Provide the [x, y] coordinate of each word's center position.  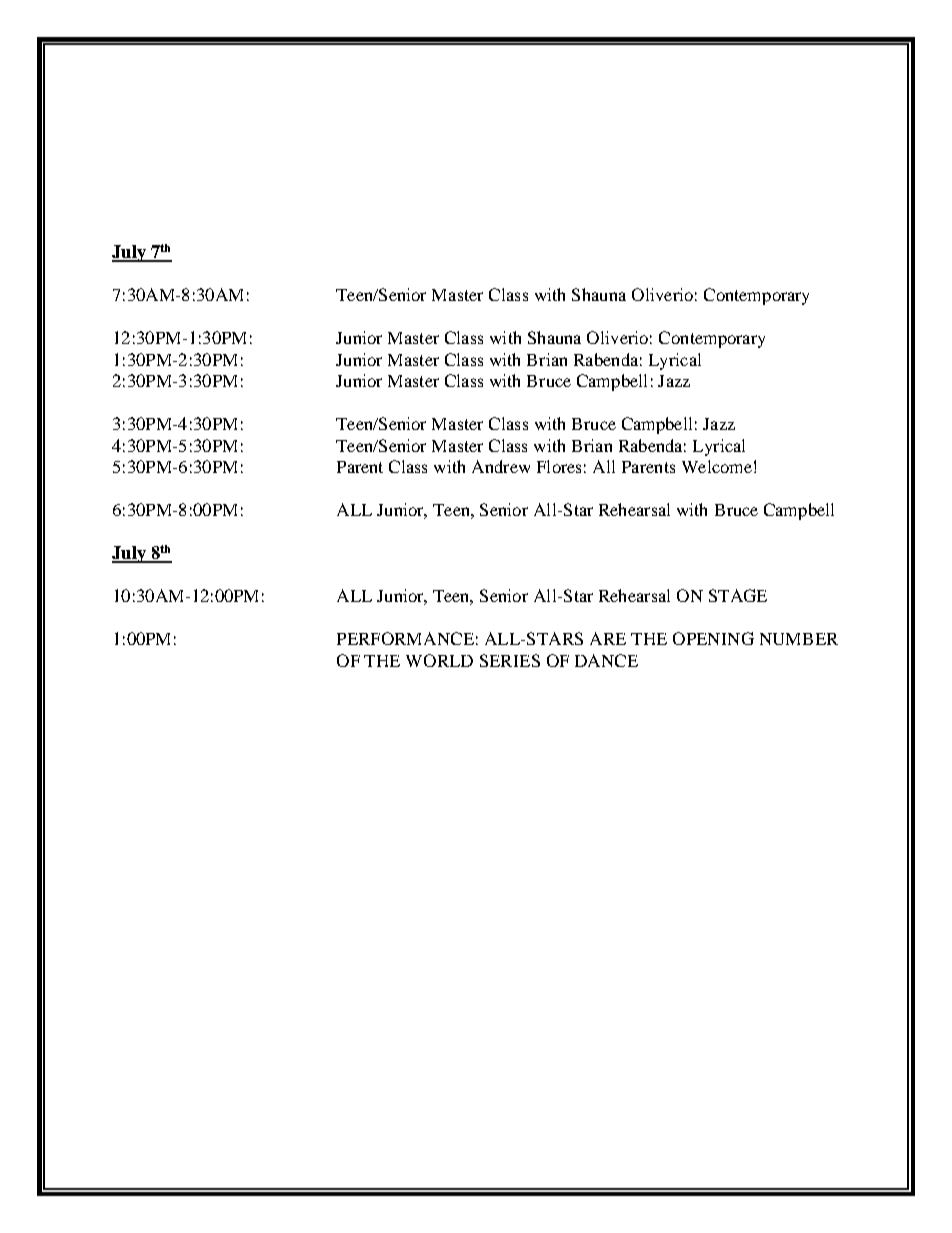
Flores [559, 466]
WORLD [439, 660]
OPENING [713, 638]
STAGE [738, 595]
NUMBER [799, 639]
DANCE [606, 660]
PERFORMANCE [405, 638]
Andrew [501, 466]
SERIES [510, 660]
